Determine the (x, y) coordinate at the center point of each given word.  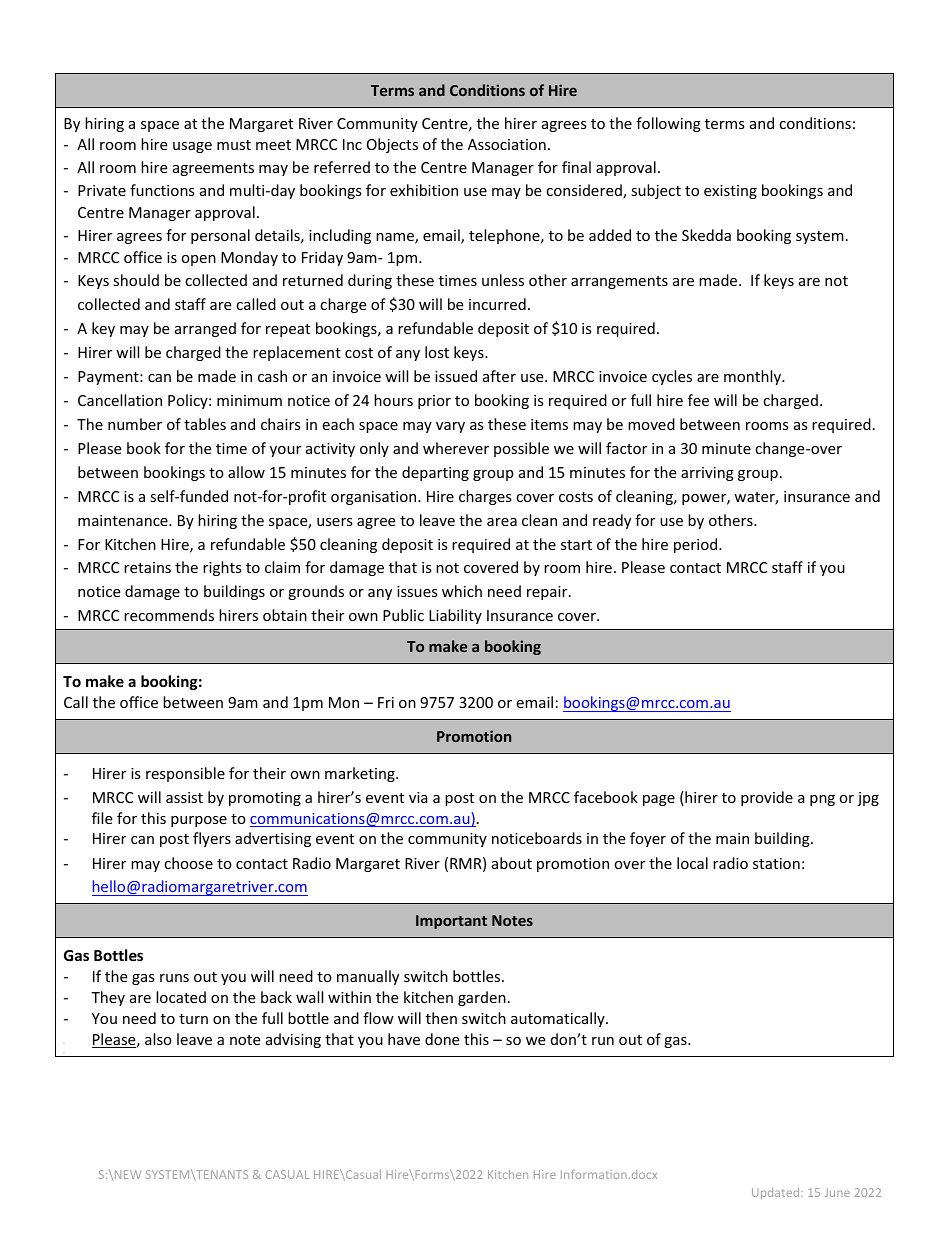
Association (507, 144)
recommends (169, 615)
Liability (455, 616)
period (697, 545)
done (442, 1039)
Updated (777, 1193)
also (158, 1039)
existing (730, 192)
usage (192, 147)
